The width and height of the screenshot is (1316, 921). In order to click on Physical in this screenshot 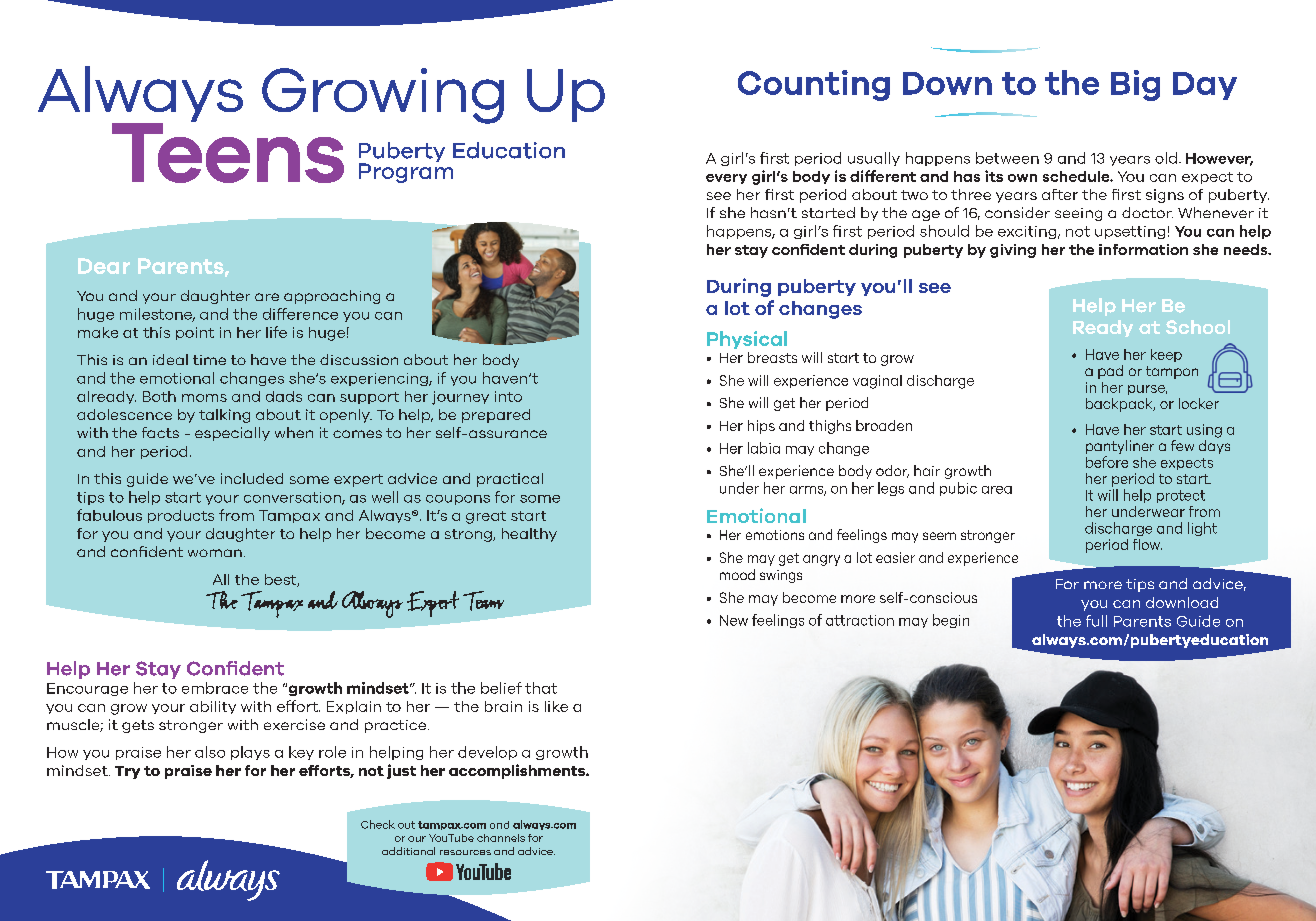, I will do `click(747, 340)`.
